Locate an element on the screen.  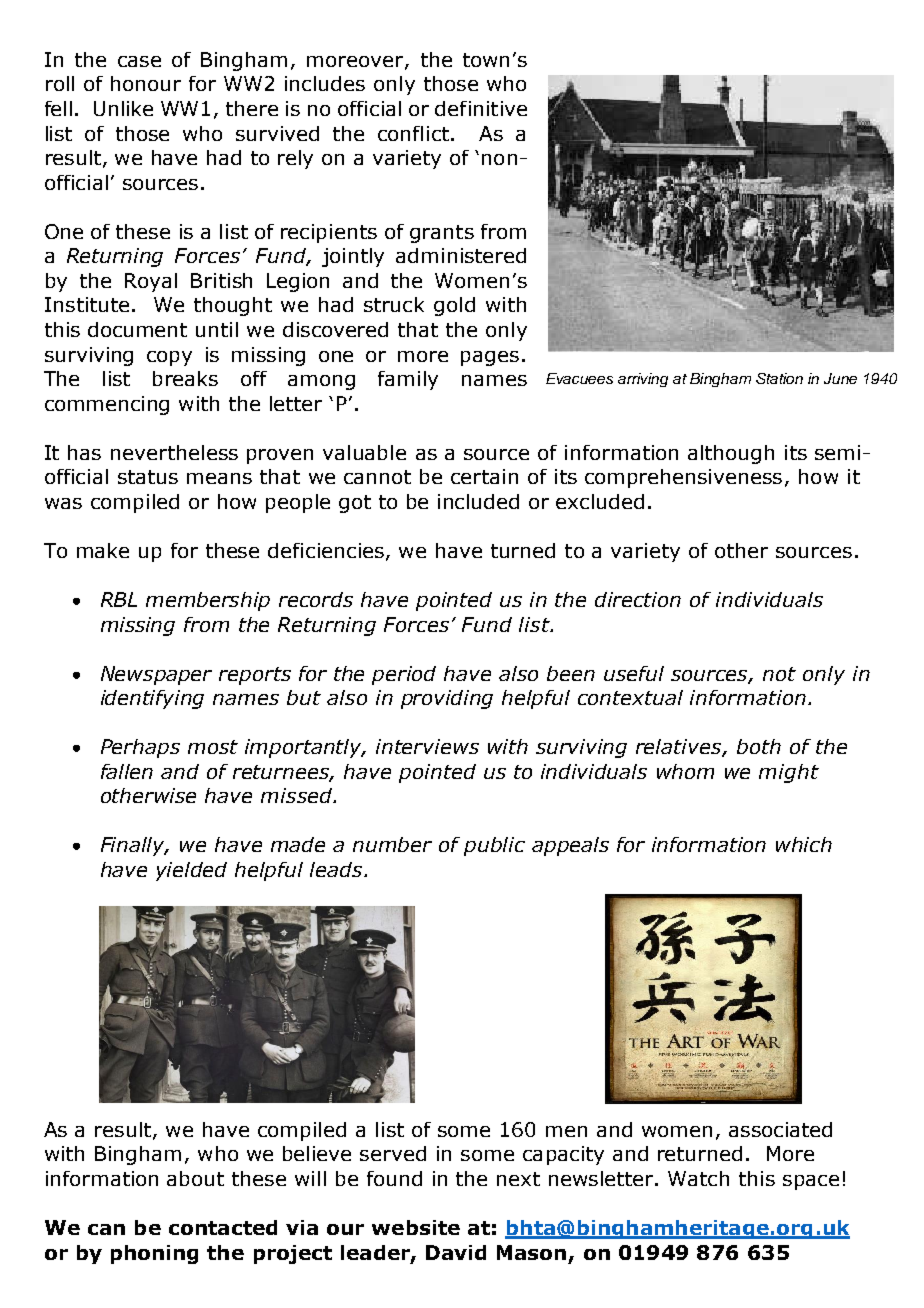
associated is located at coordinates (780, 1129).
